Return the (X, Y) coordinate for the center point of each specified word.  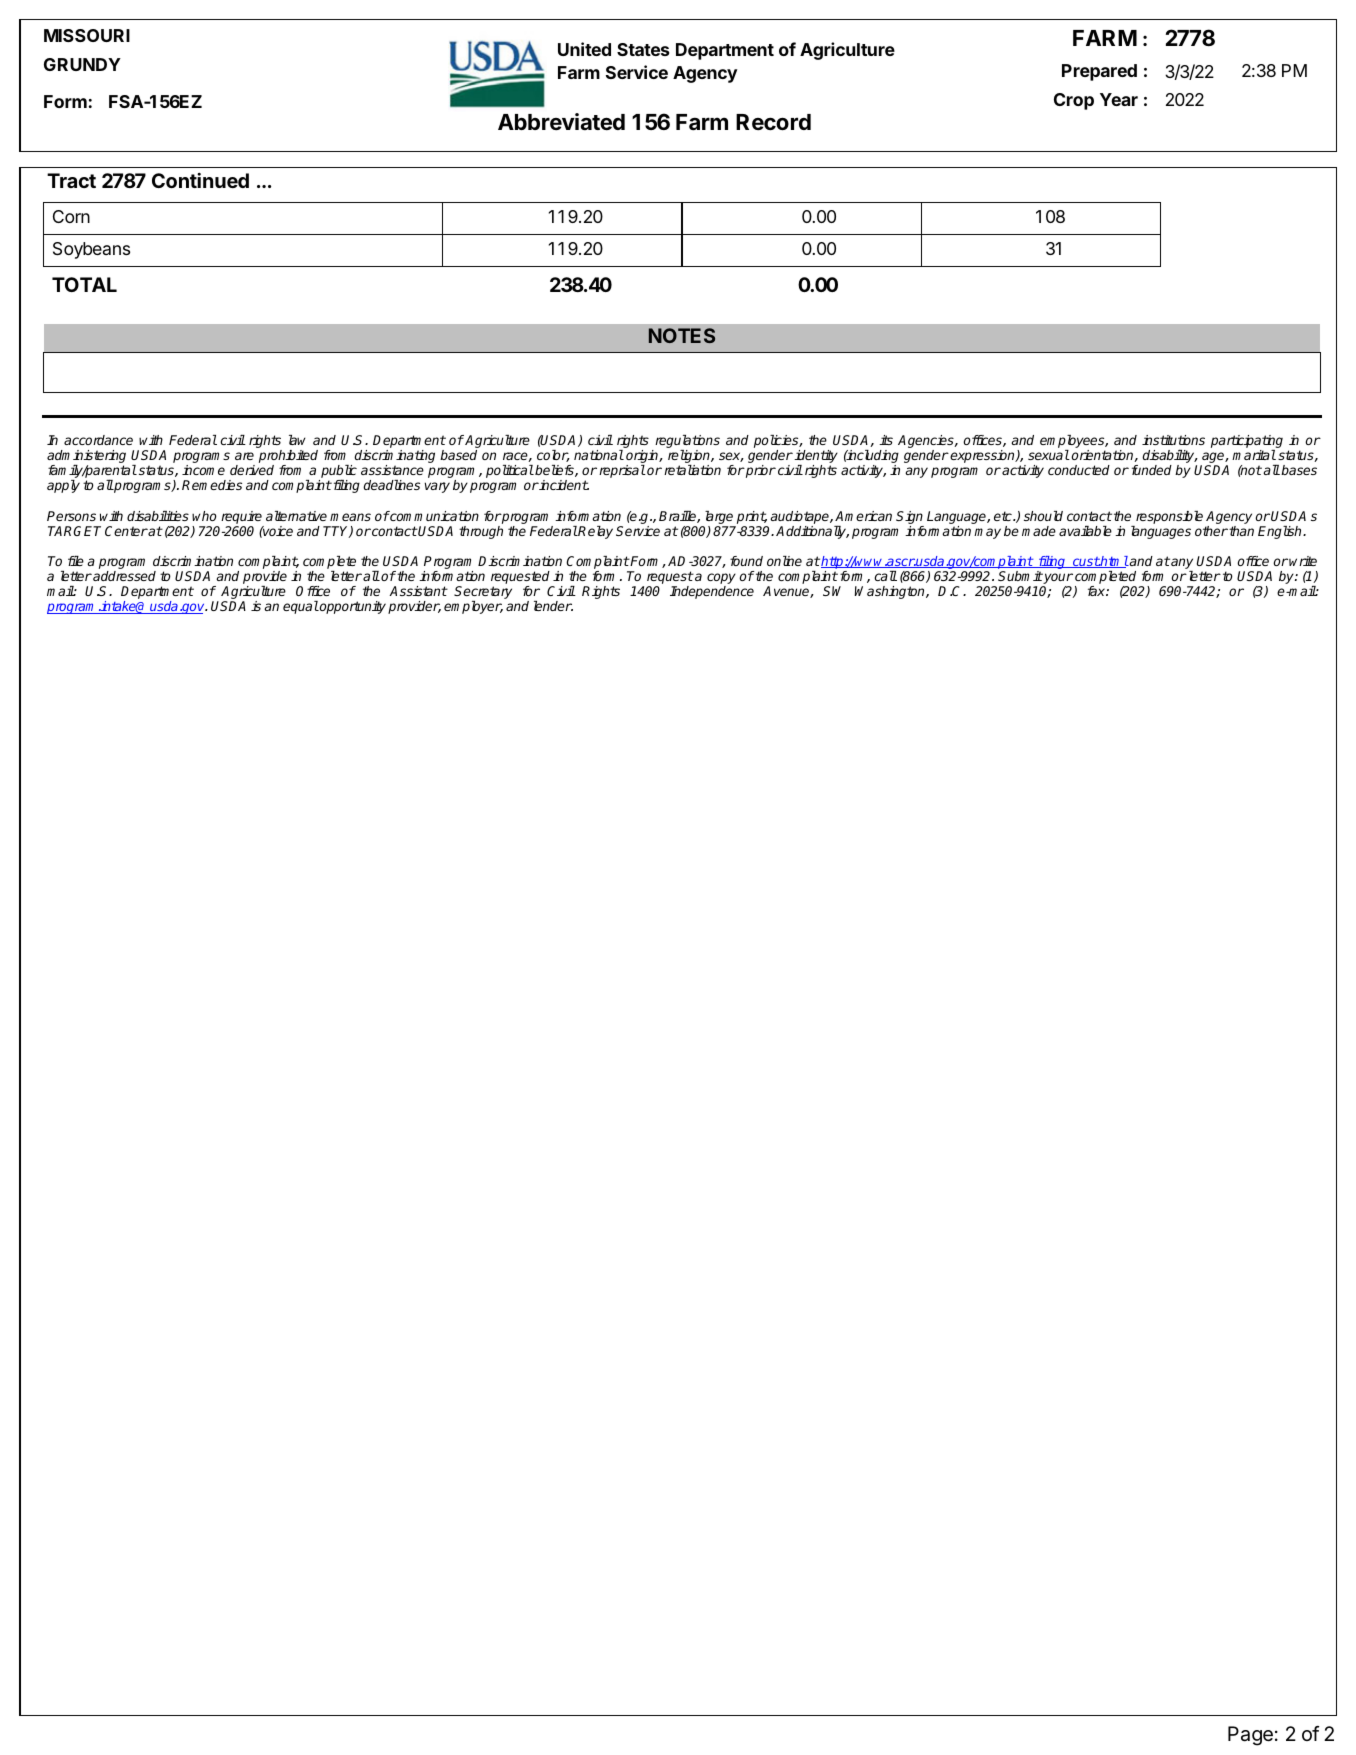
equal (301, 607)
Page (1250, 1736)
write (1303, 561)
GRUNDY (82, 64)
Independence (712, 592)
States (643, 49)
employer (473, 607)
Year (1119, 99)
